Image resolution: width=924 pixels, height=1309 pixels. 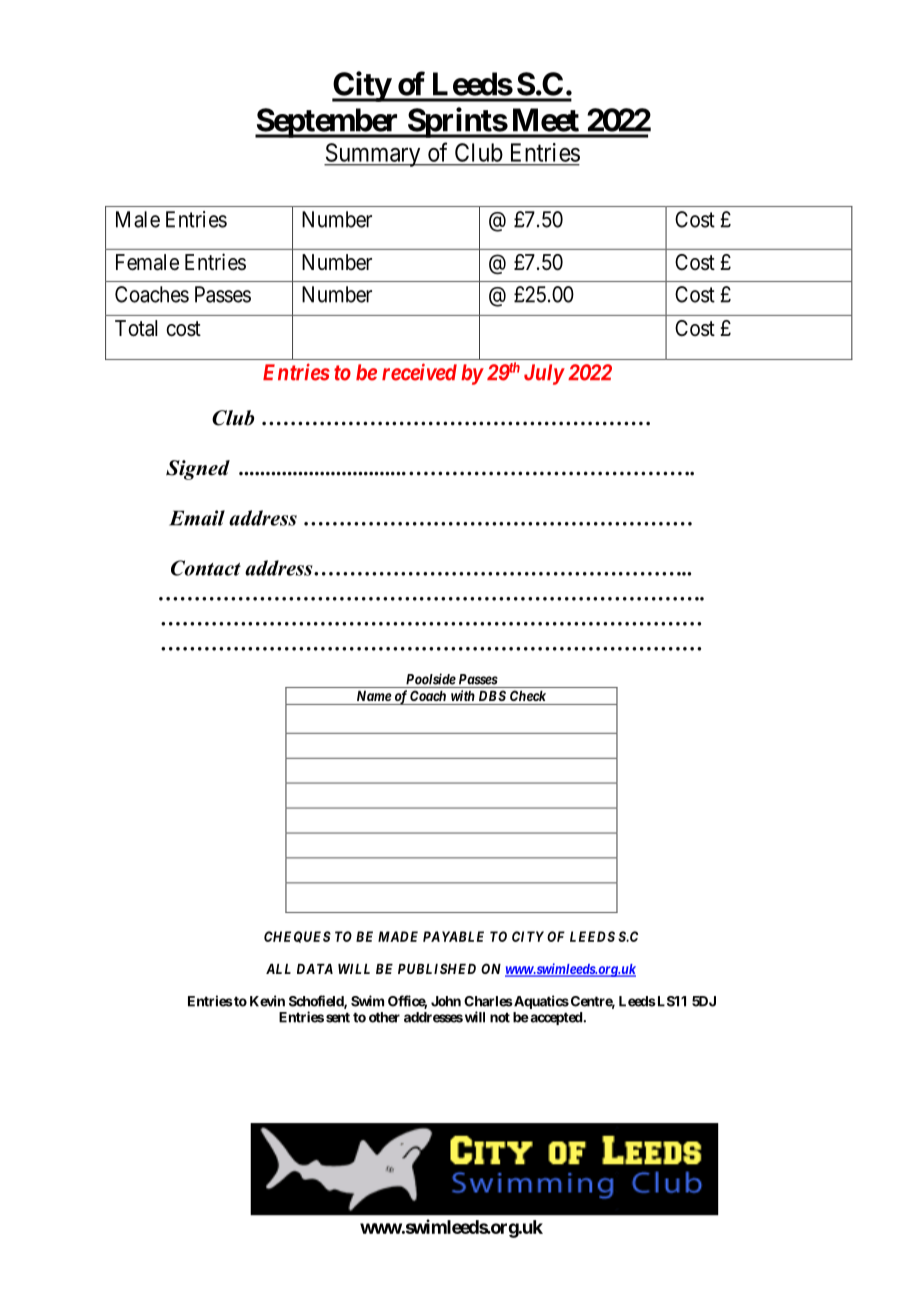 I want to click on Summary, so click(x=373, y=155).
